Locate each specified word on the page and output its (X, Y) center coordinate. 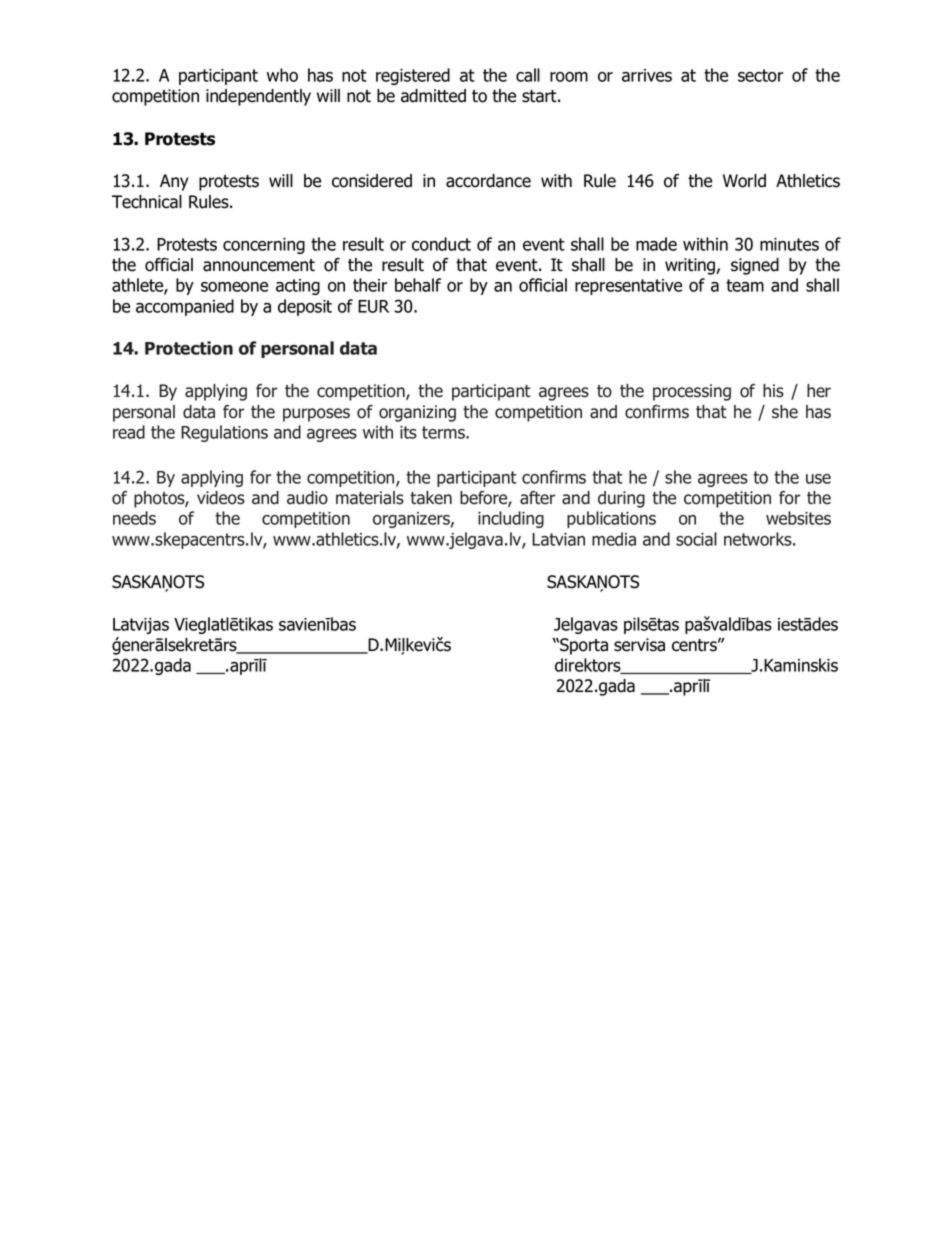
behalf (418, 285)
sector (760, 75)
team (745, 285)
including (511, 519)
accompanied (185, 307)
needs (134, 518)
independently (258, 97)
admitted (433, 96)
